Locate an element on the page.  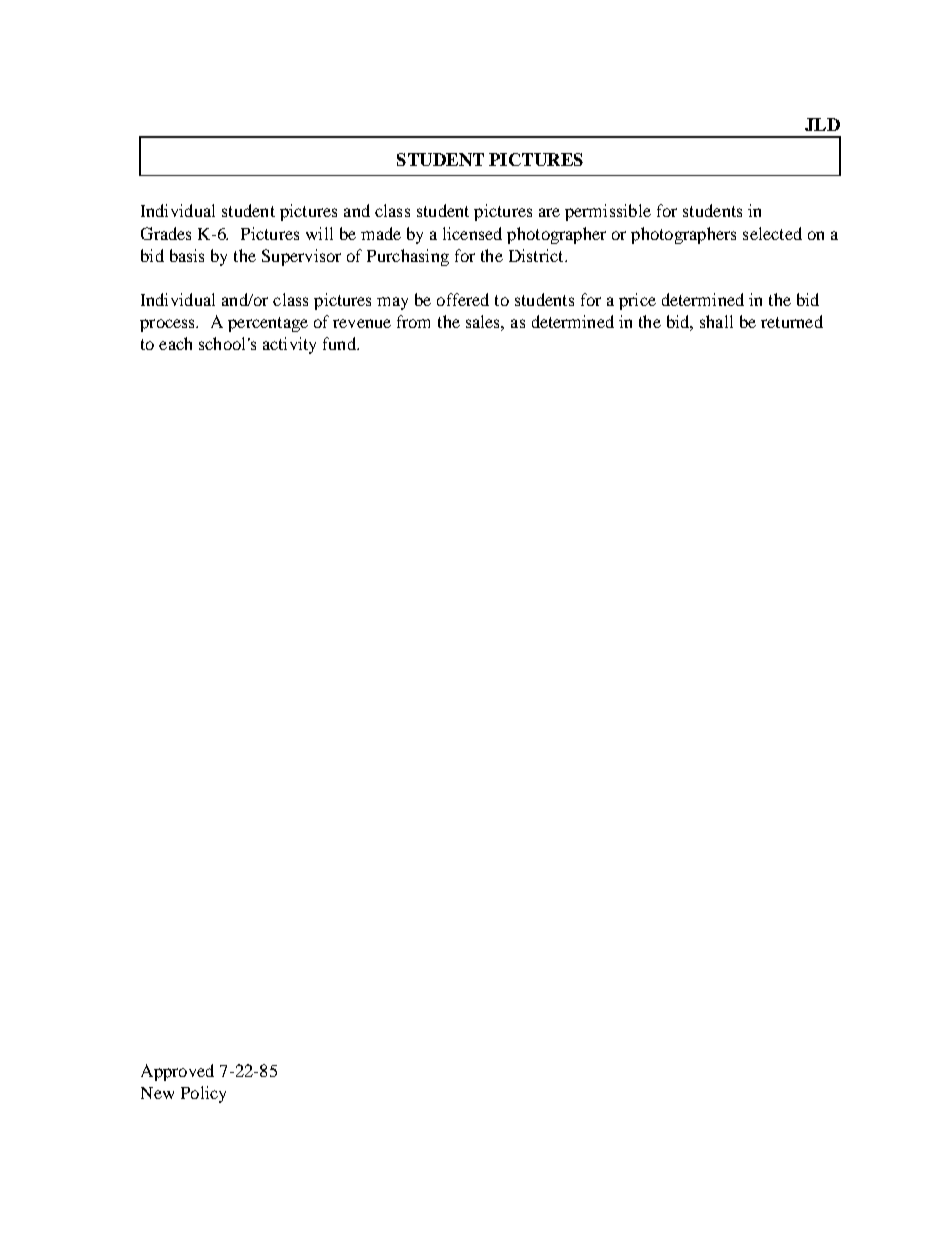
activity is located at coordinates (289, 345).
